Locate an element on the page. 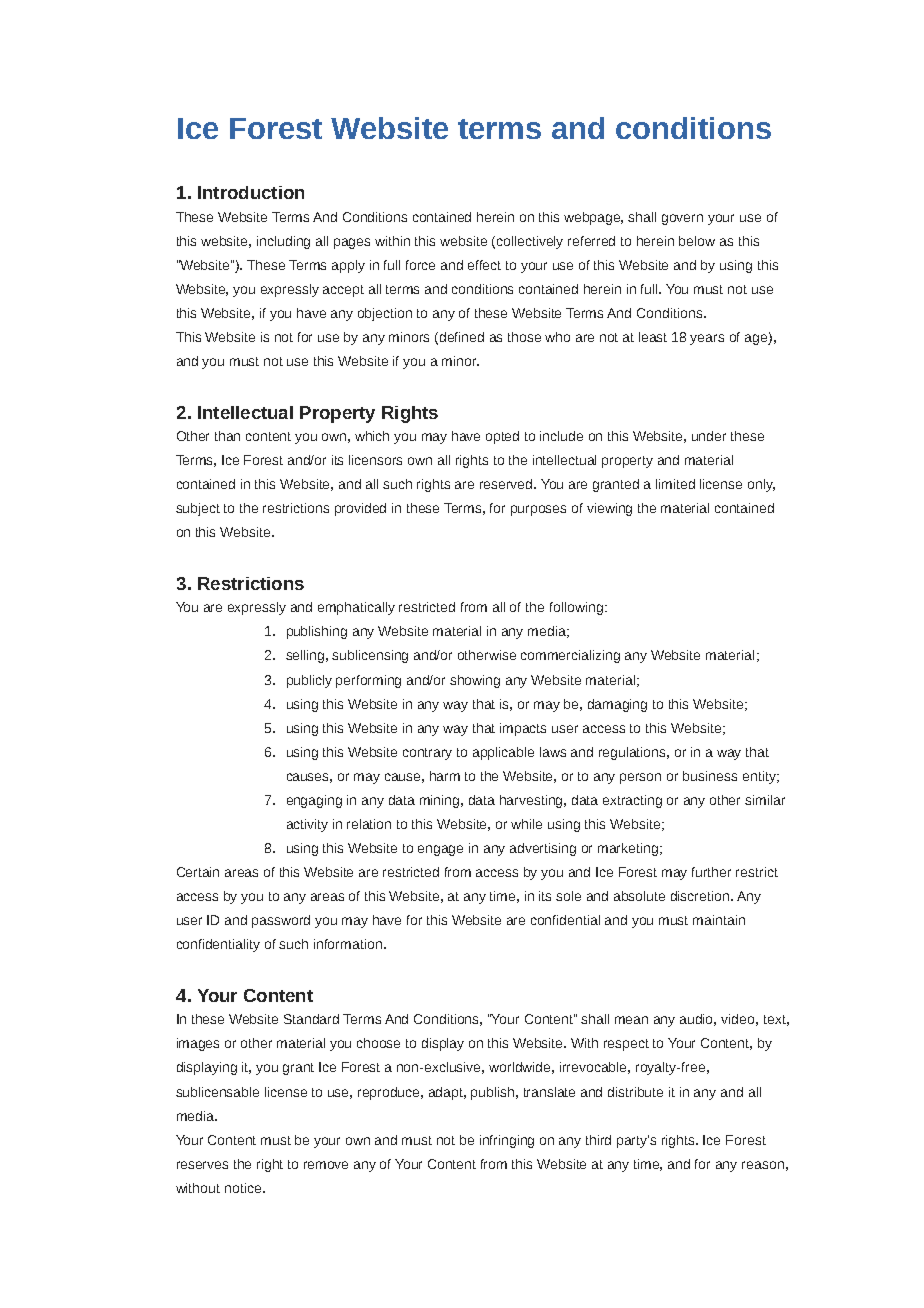  govern is located at coordinates (682, 219).
